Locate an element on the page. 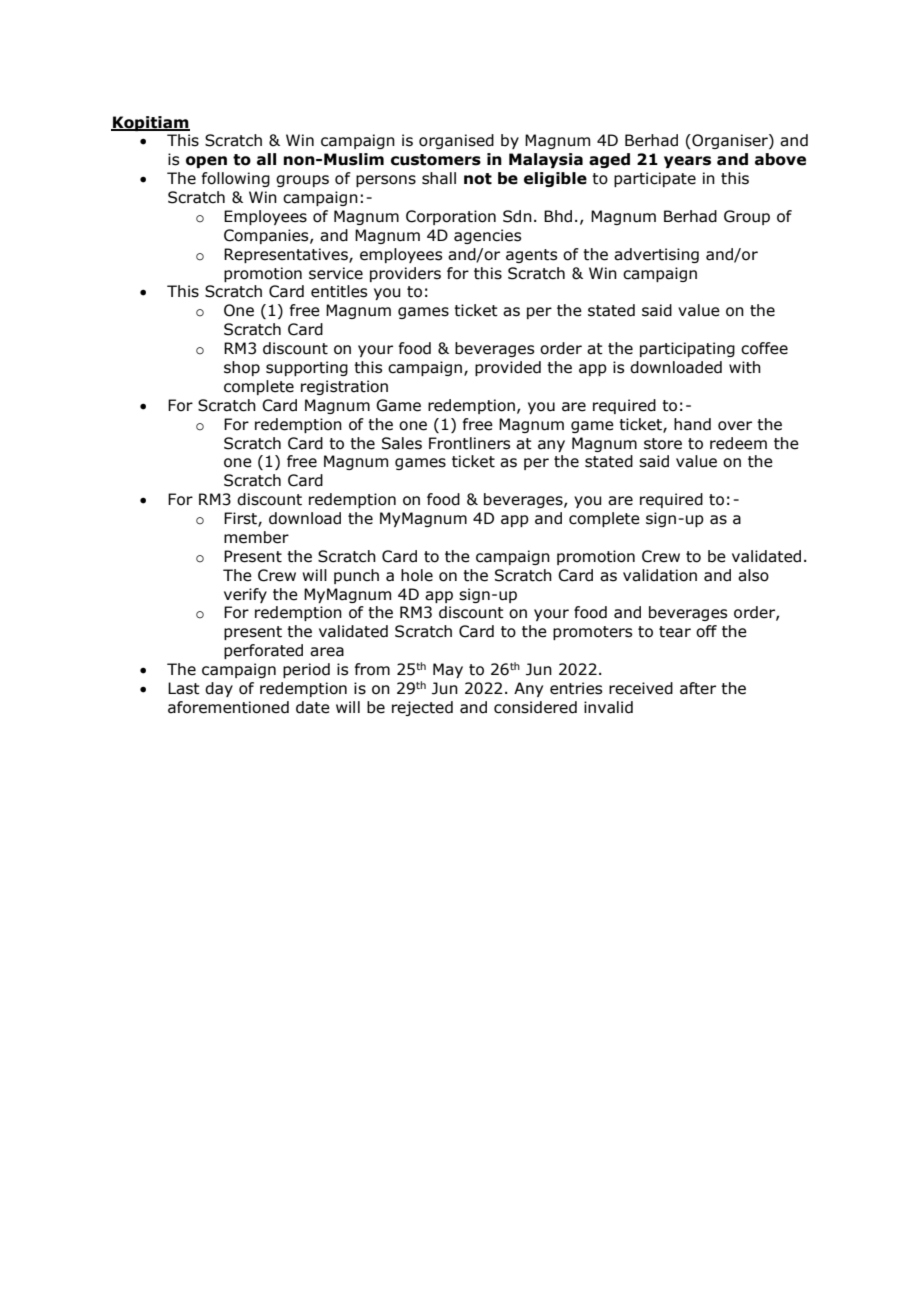  hand is located at coordinates (692, 424).
